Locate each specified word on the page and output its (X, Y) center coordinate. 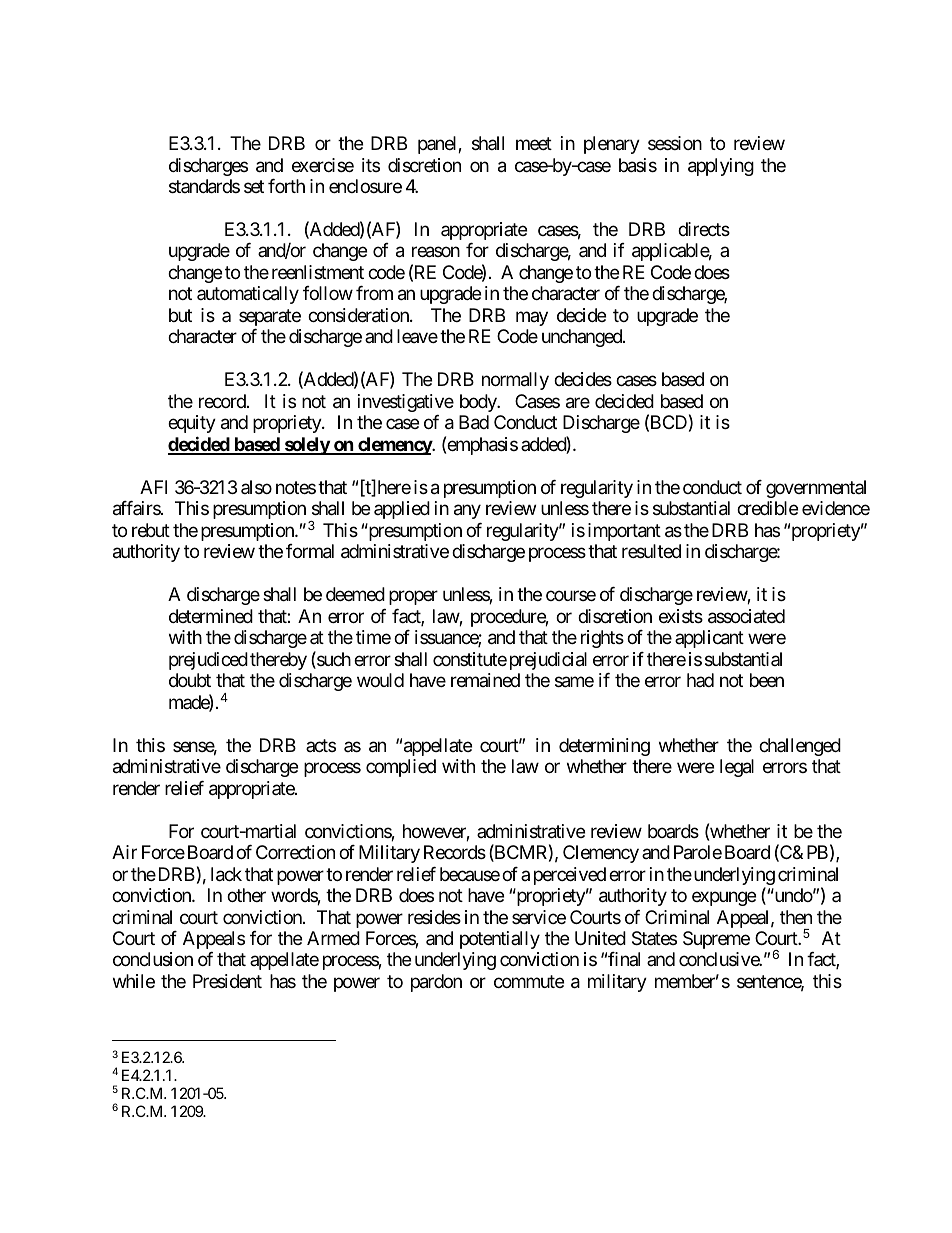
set (254, 186)
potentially (500, 940)
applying (721, 167)
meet (534, 143)
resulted (651, 551)
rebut (151, 530)
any (467, 512)
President (227, 981)
